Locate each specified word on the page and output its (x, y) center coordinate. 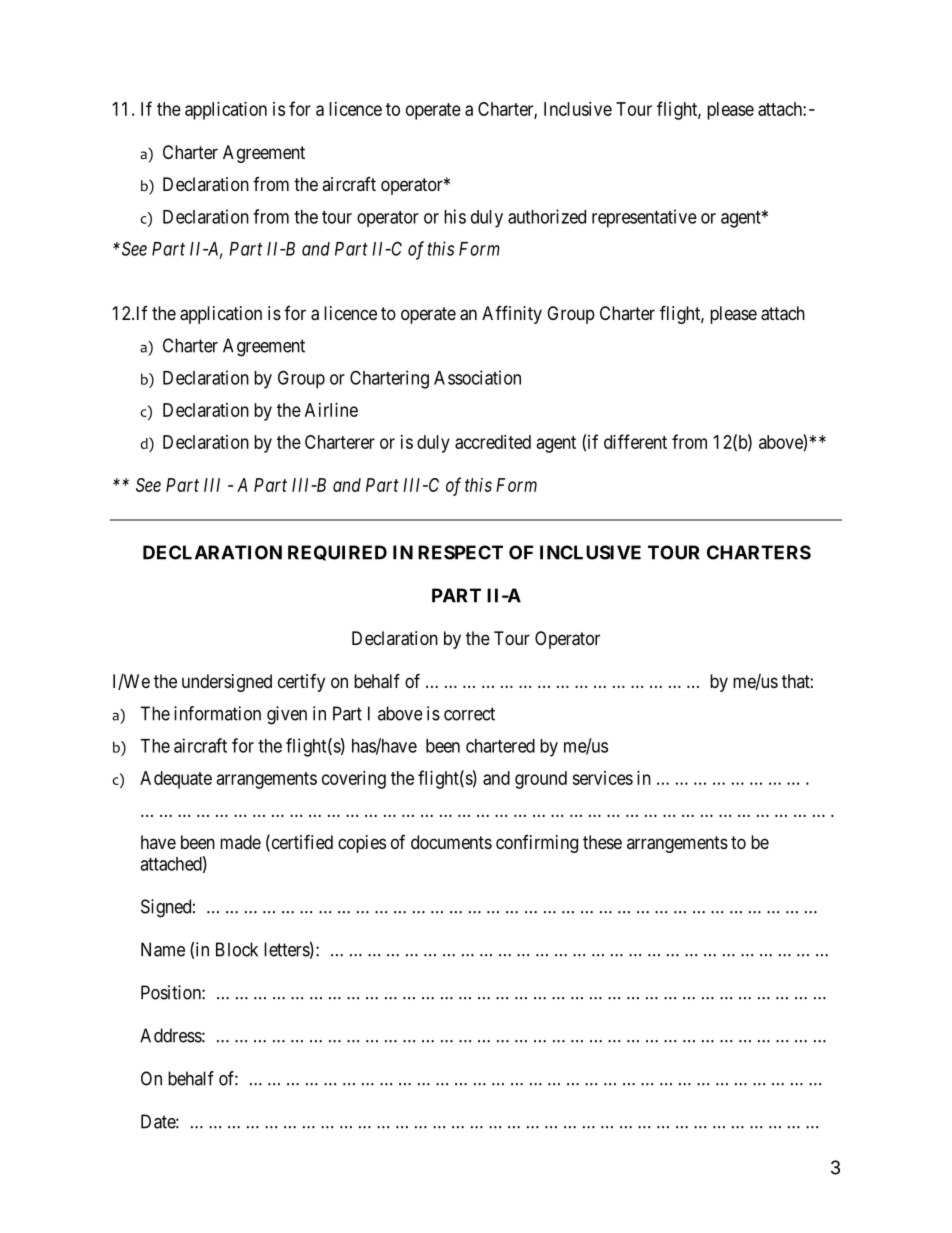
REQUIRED (337, 553)
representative (644, 218)
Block (237, 949)
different (635, 441)
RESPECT (460, 552)
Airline (331, 410)
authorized (547, 216)
